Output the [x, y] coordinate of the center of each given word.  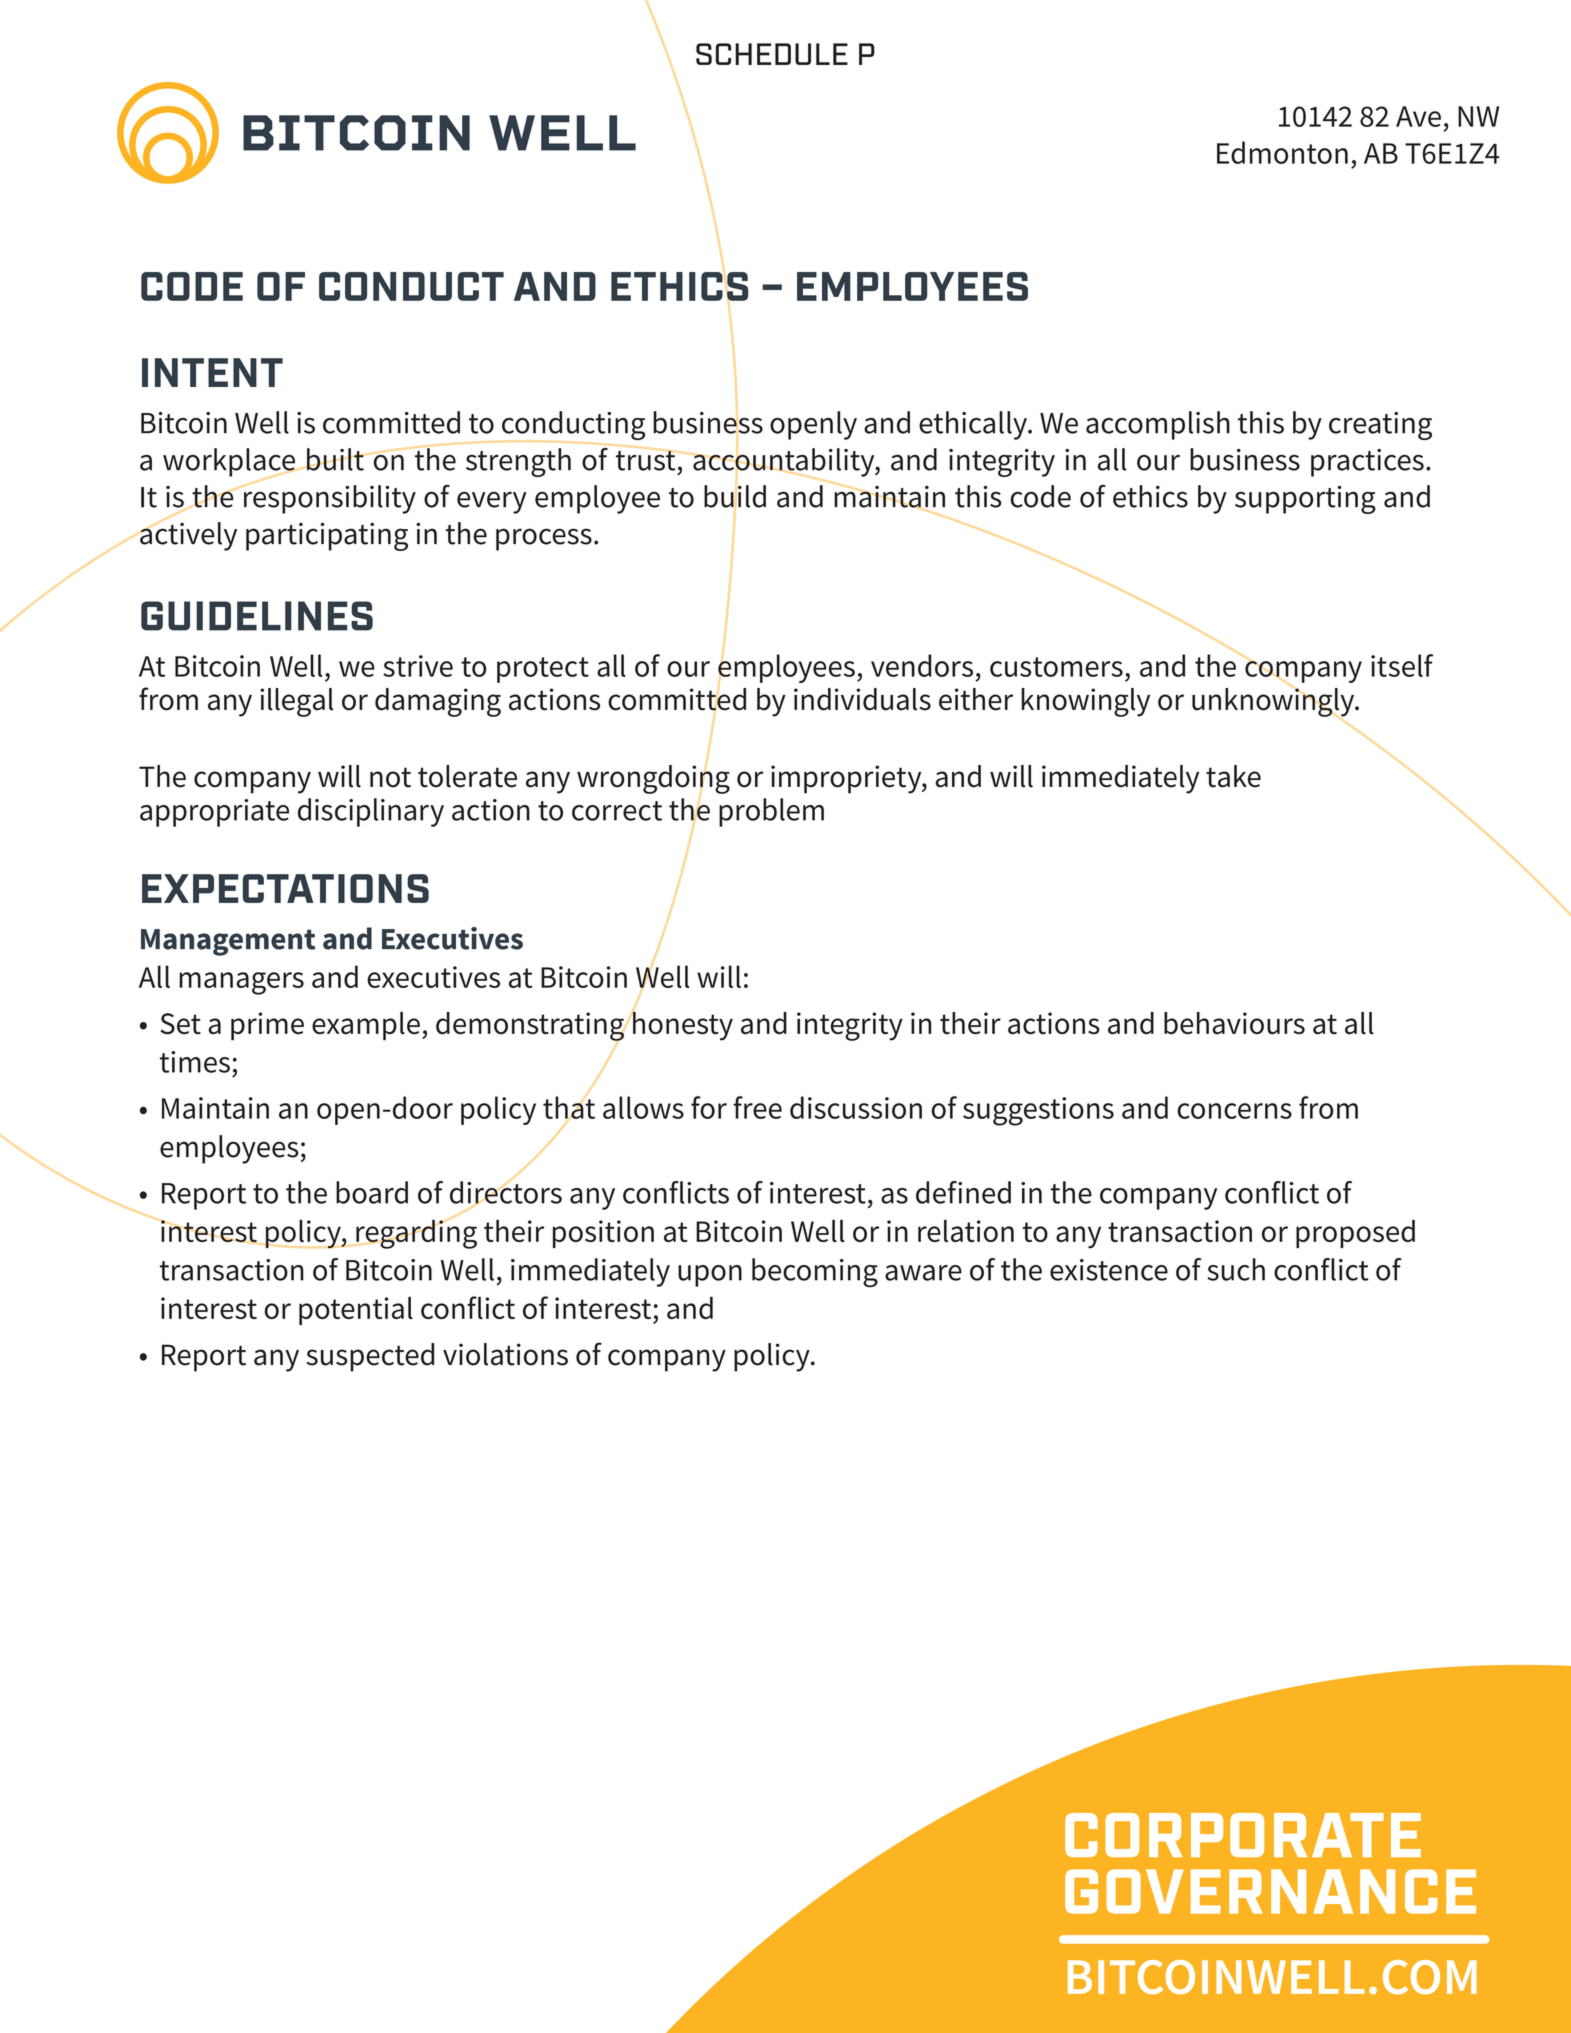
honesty [682, 1025]
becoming [815, 1272]
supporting [1305, 500]
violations [505, 1354]
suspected [370, 1357]
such [1236, 1269]
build [735, 496]
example [366, 1026]
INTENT [212, 372]
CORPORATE [1243, 1835]
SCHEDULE [772, 54]
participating [327, 536]
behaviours [1234, 1023]
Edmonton [1282, 152]
